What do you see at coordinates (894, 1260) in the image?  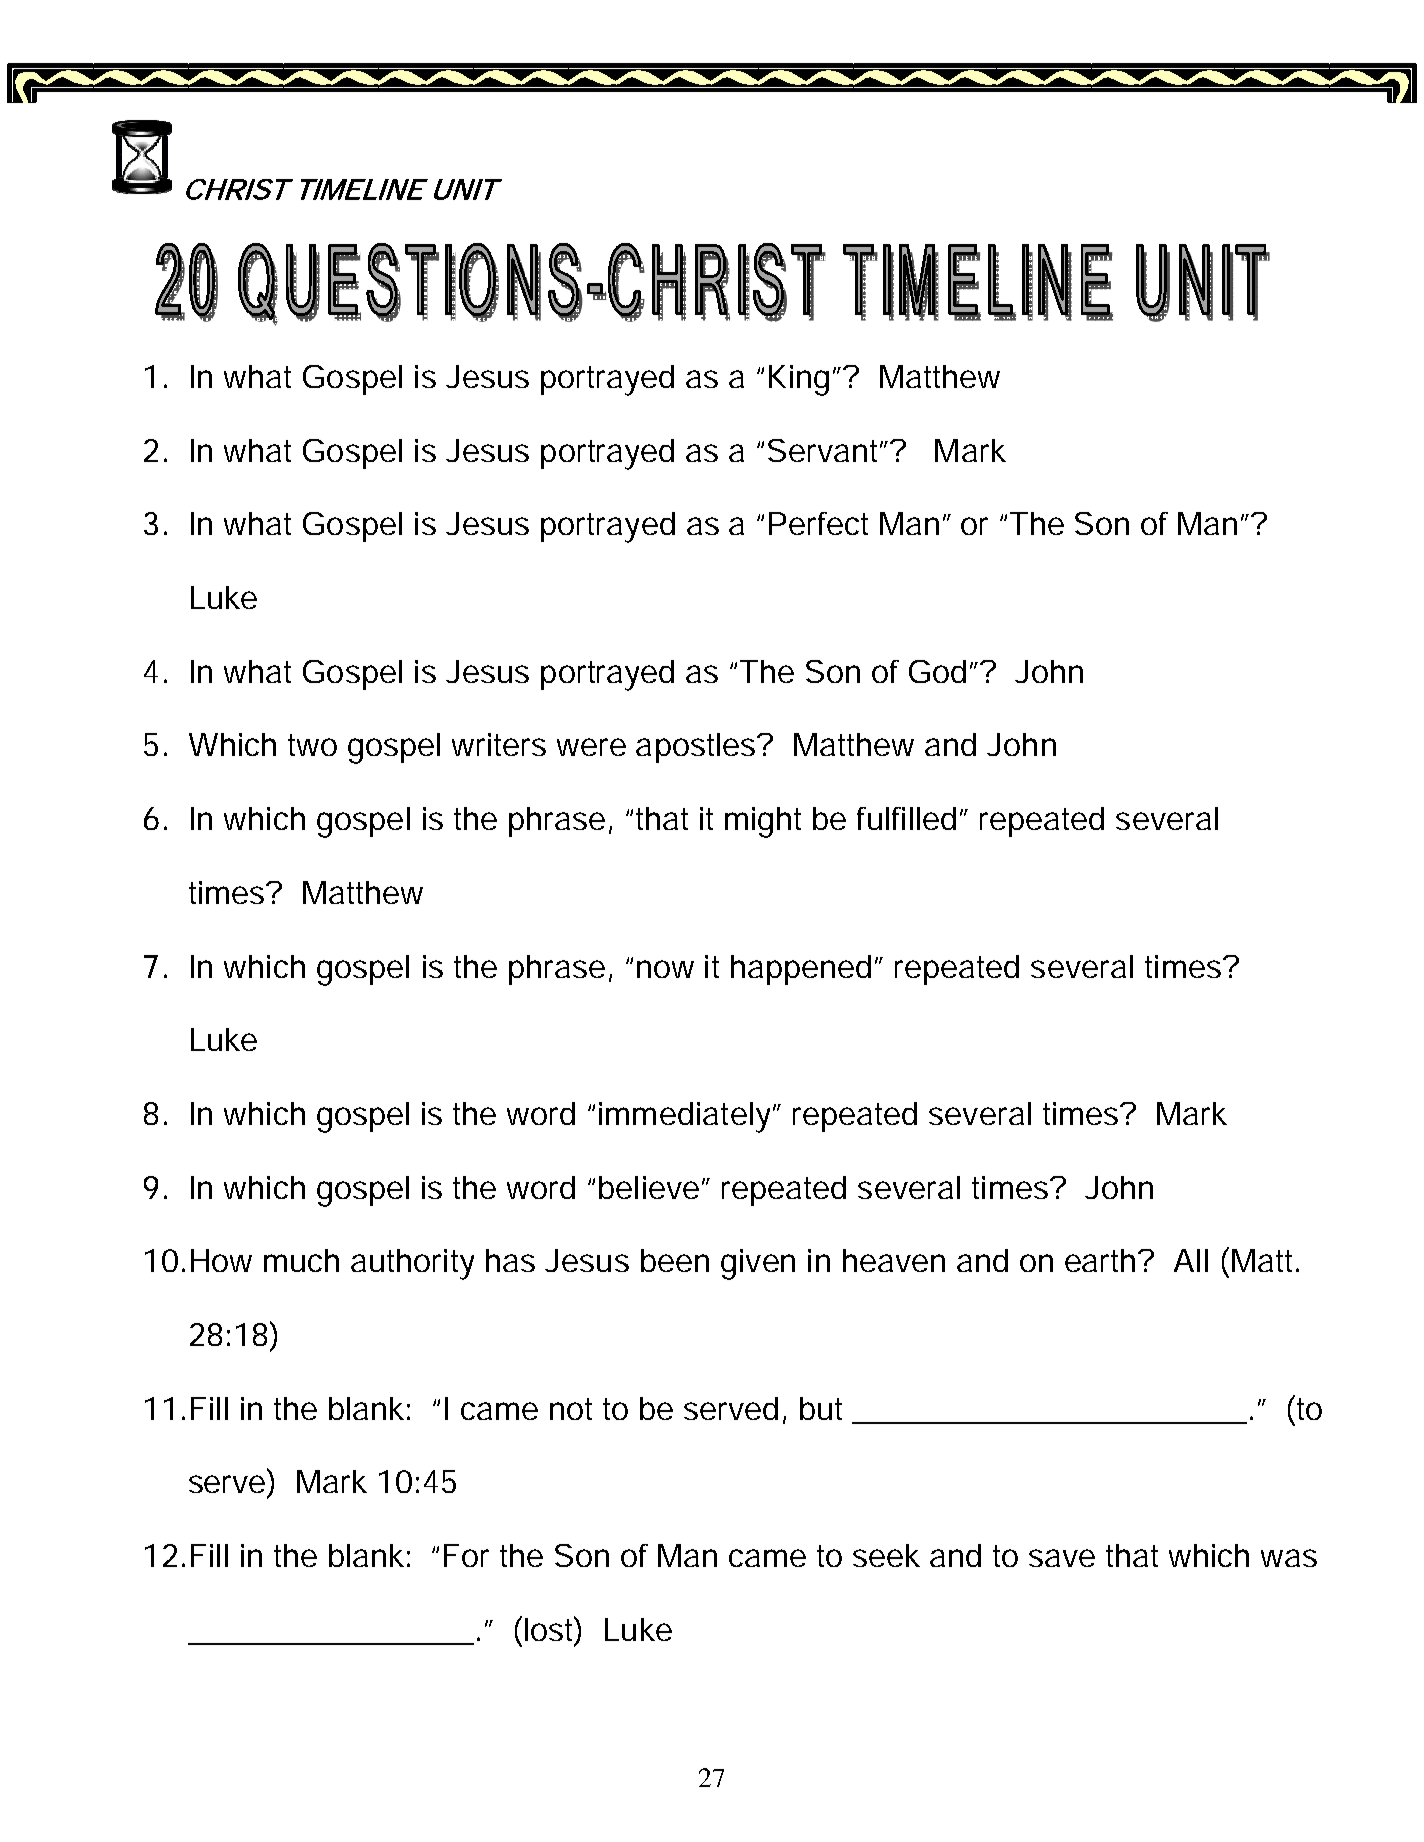 I see `heaven` at bounding box center [894, 1260].
